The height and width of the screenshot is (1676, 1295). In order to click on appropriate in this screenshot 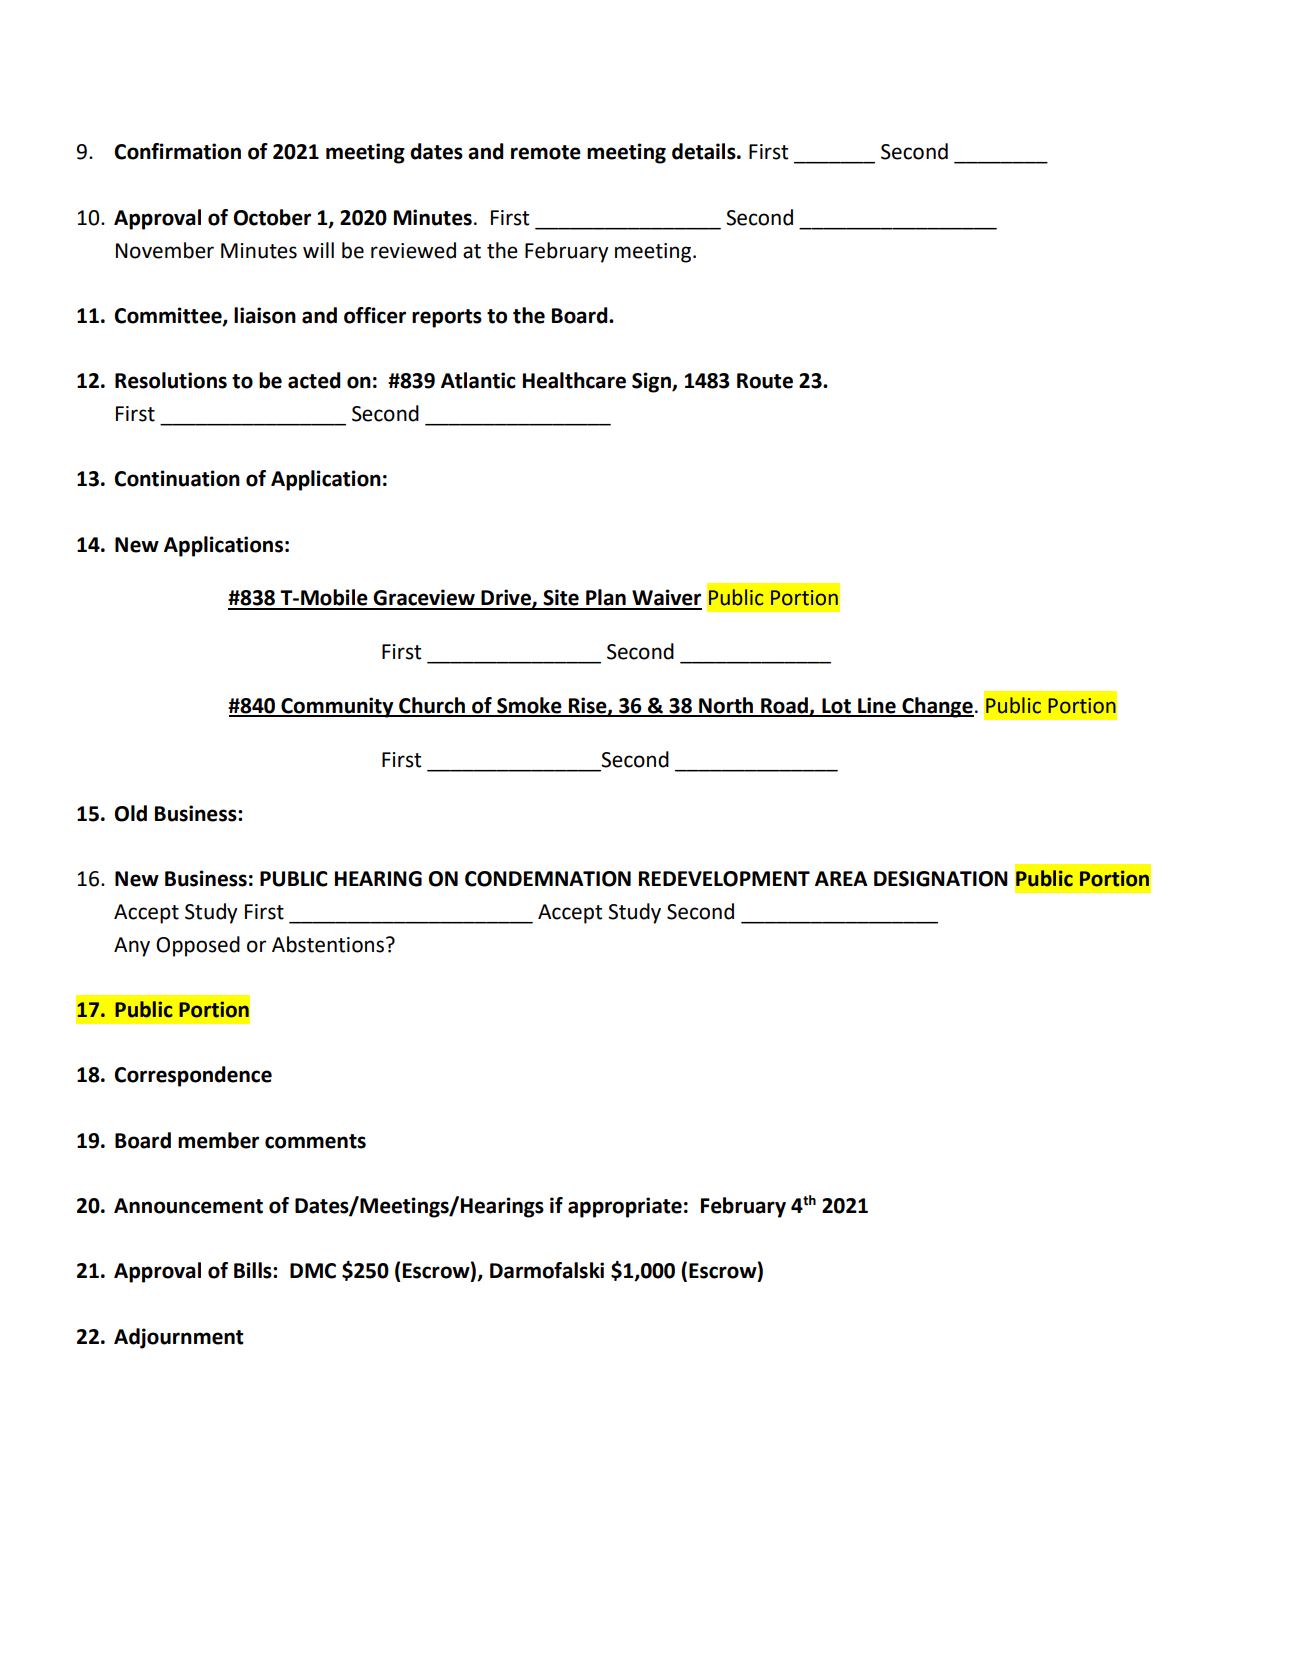, I will do `click(625, 1207)`.
